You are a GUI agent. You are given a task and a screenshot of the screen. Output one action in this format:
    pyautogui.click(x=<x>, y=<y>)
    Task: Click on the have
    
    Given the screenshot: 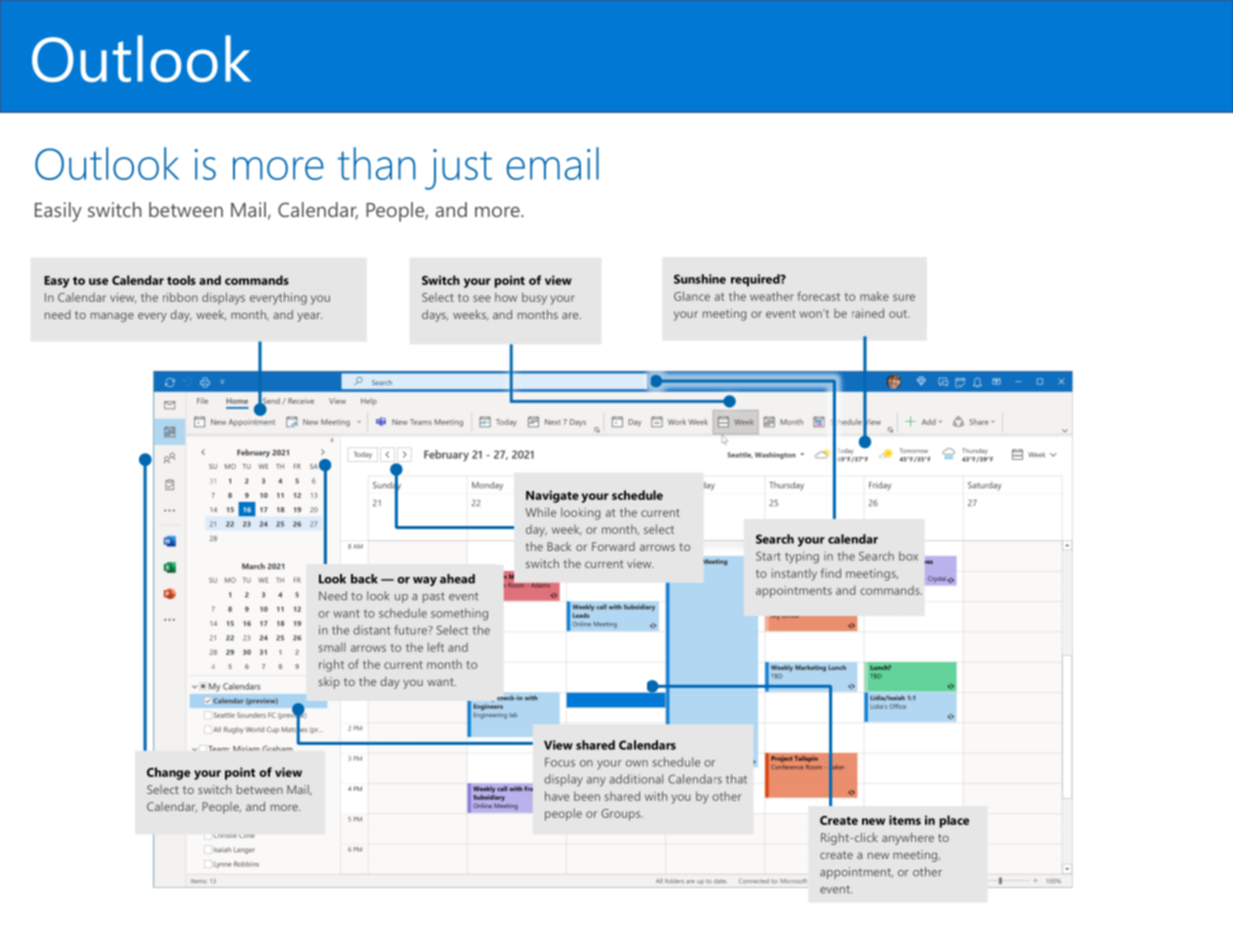 What is the action you would take?
    pyautogui.click(x=557, y=796)
